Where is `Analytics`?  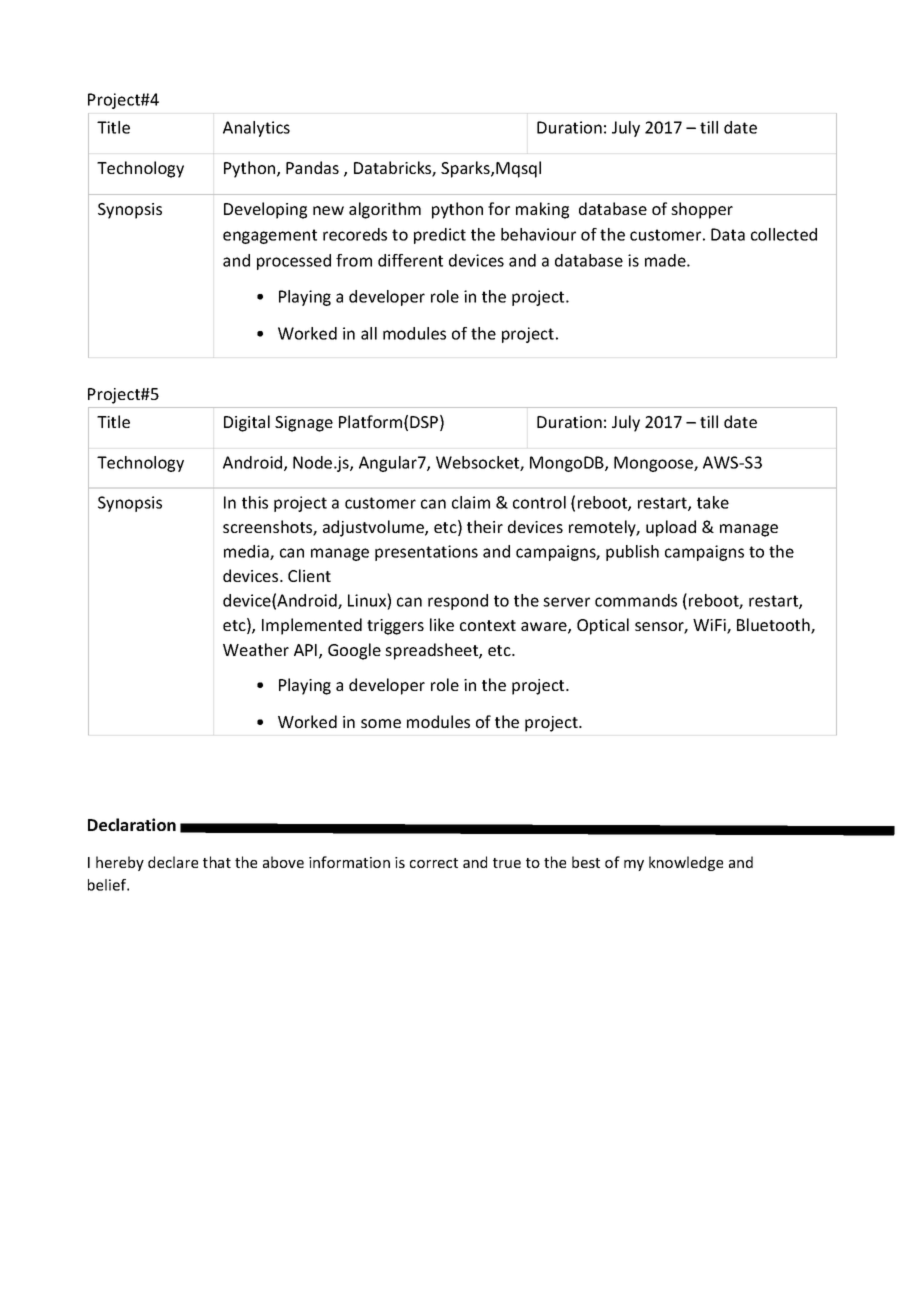
Analytics is located at coordinates (256, 129).
